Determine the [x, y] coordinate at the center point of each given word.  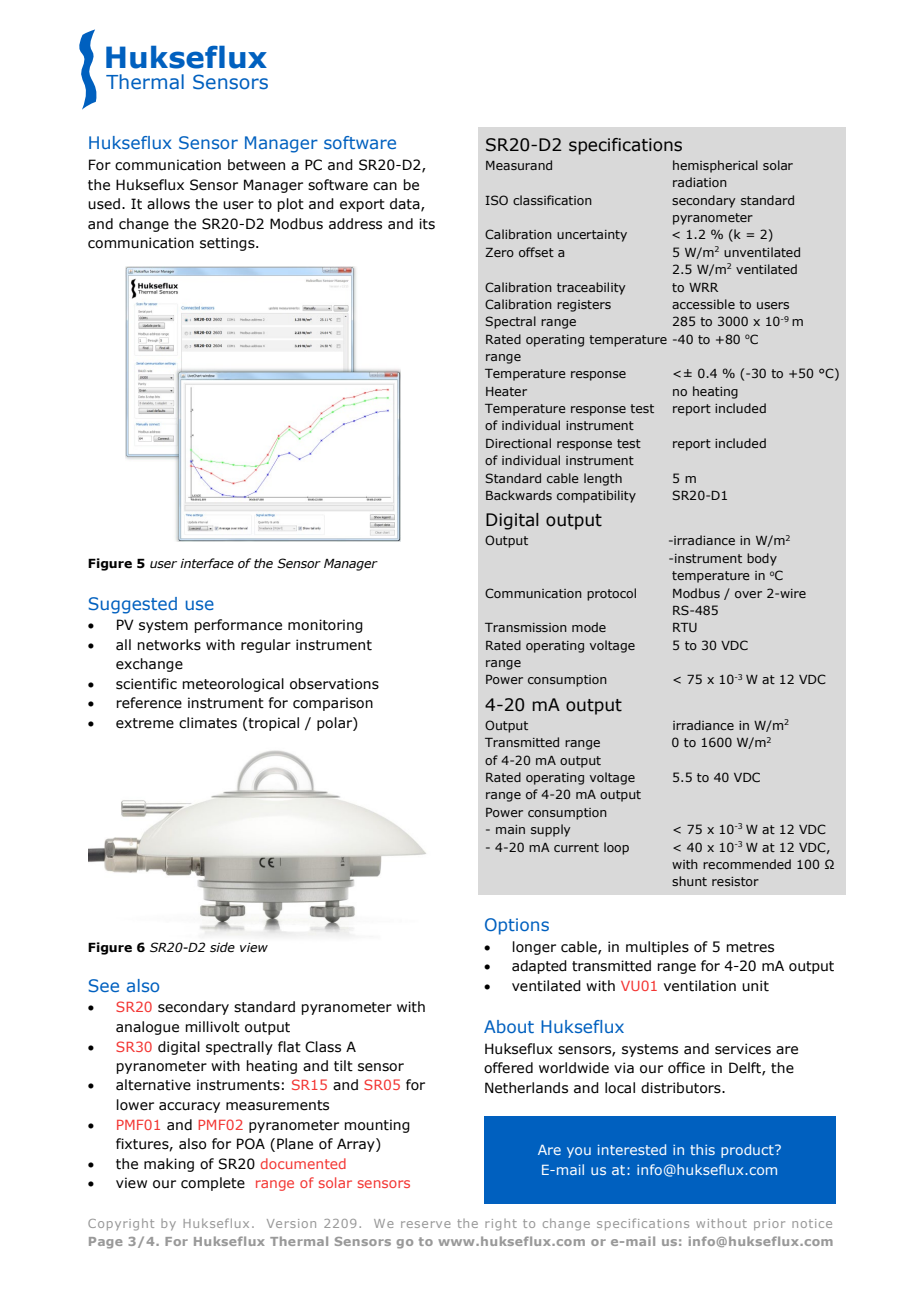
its [427, 224]
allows [168, 204]
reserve [425, 1224]
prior [769, 1224]
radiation [700, 182]
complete [213, 1184]
